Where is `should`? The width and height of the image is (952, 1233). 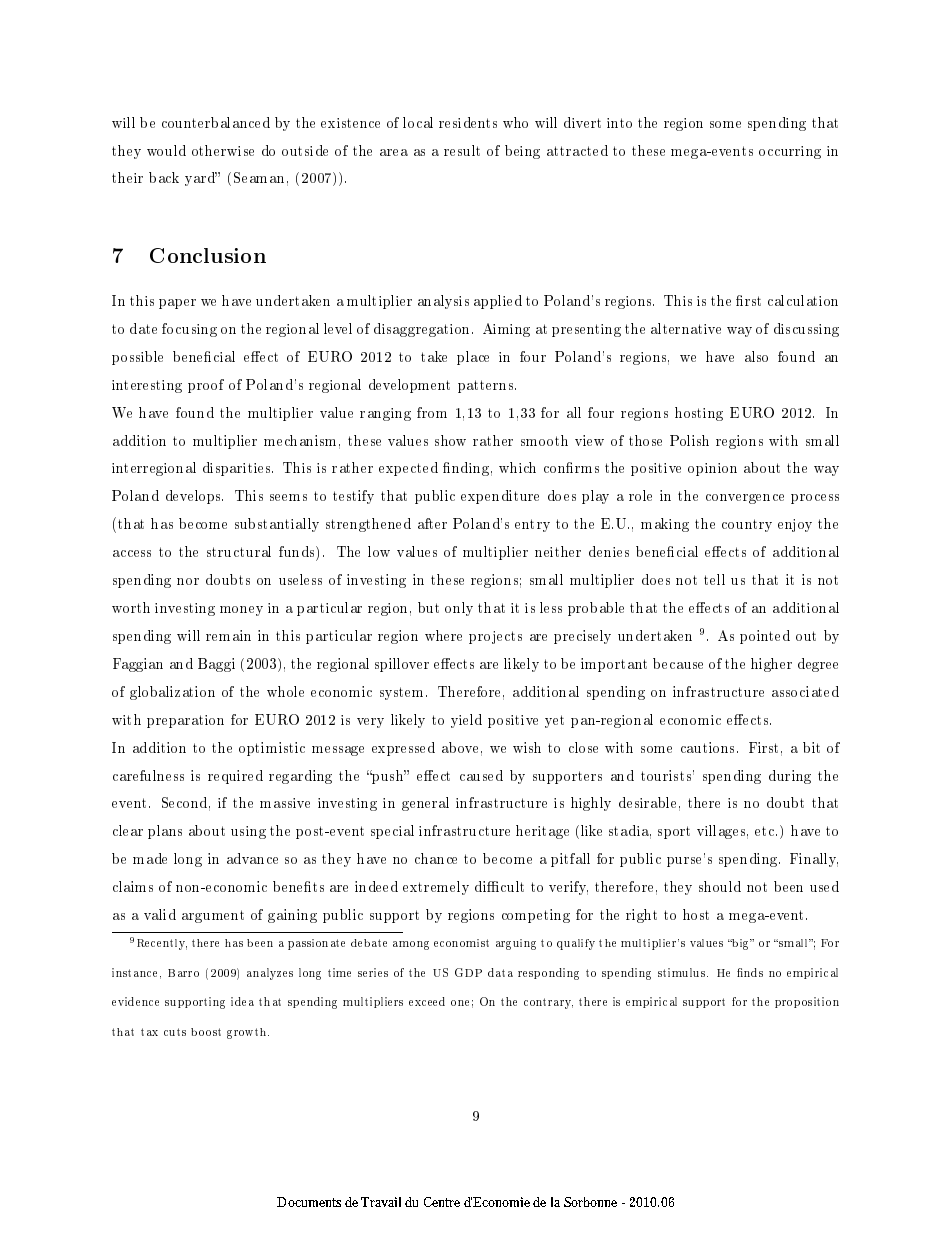
should is located at coordinates (720, 886).
